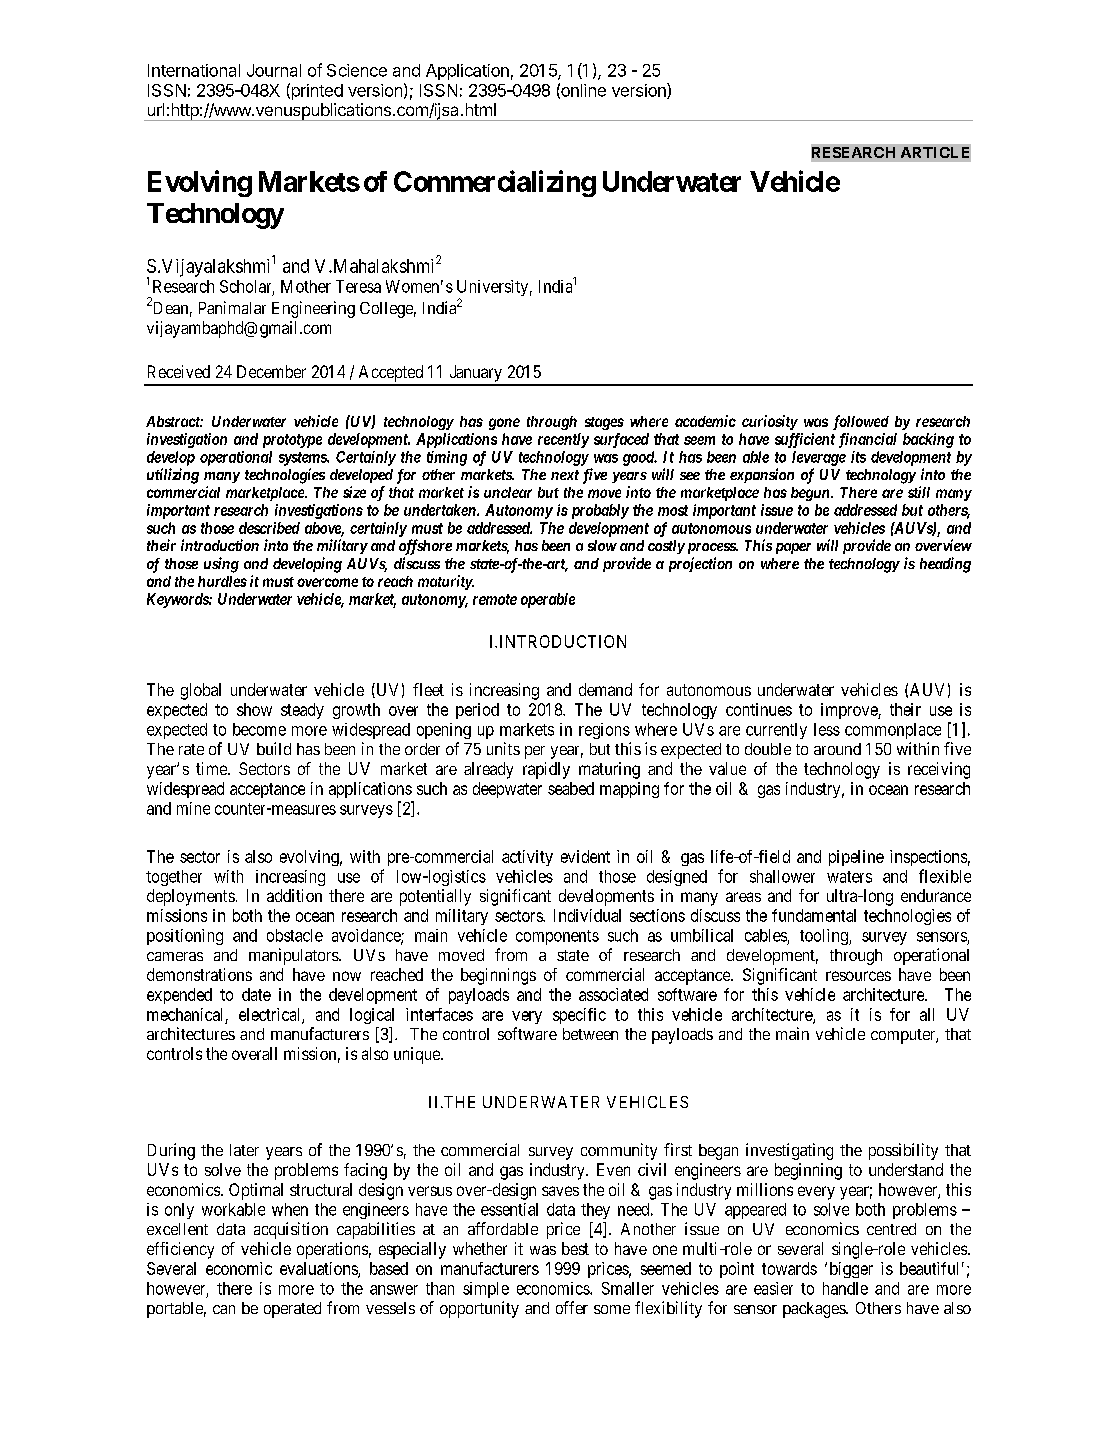 This document has height=1446, width=1117. Describe the element at coordinates (274, 70) in the document. I see `Journal` at that location.
